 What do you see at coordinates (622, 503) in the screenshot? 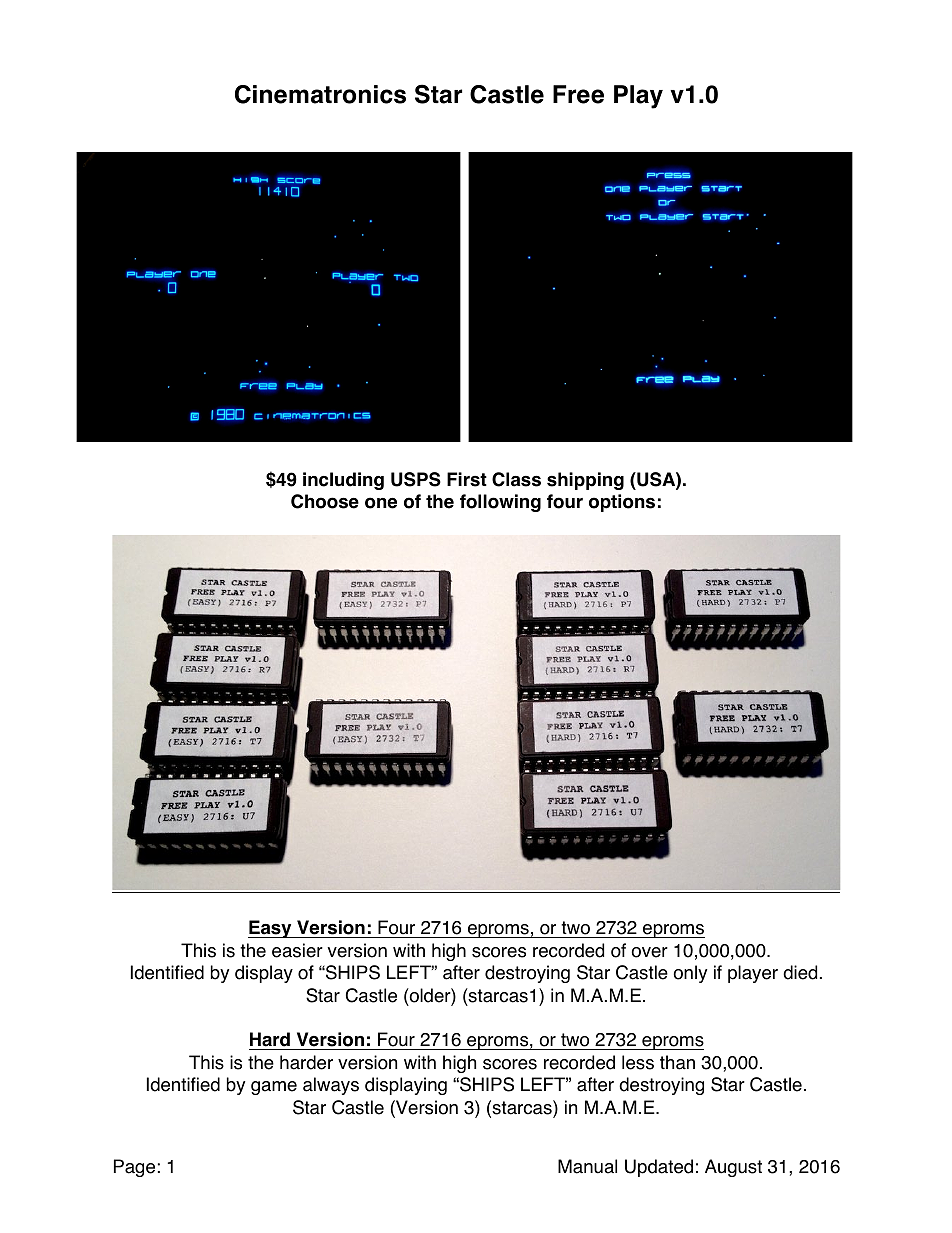
I see `options` at bounding box center [622, 503].
